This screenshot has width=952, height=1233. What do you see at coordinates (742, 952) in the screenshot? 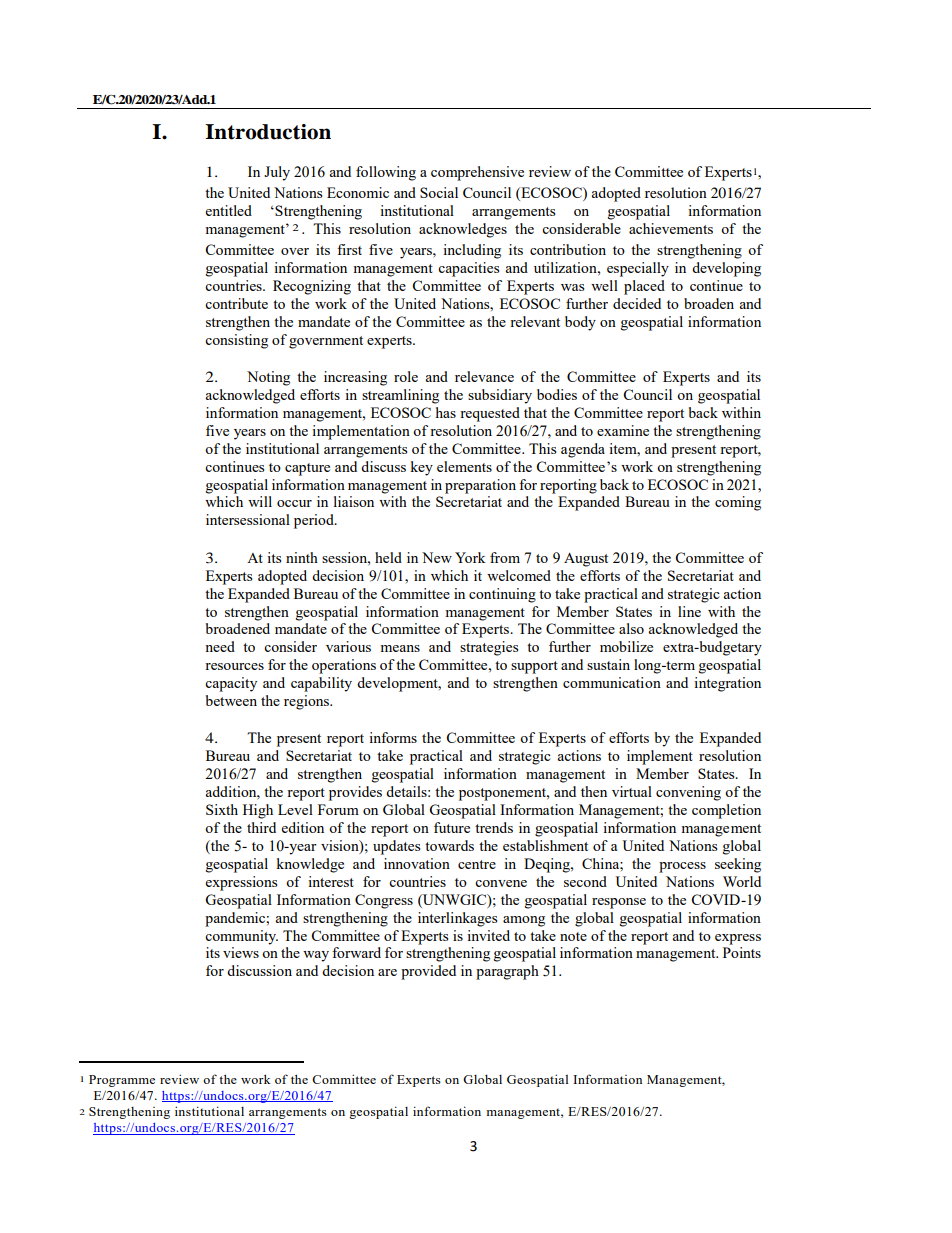
I see `Points` at bounding box center [742, 952].
